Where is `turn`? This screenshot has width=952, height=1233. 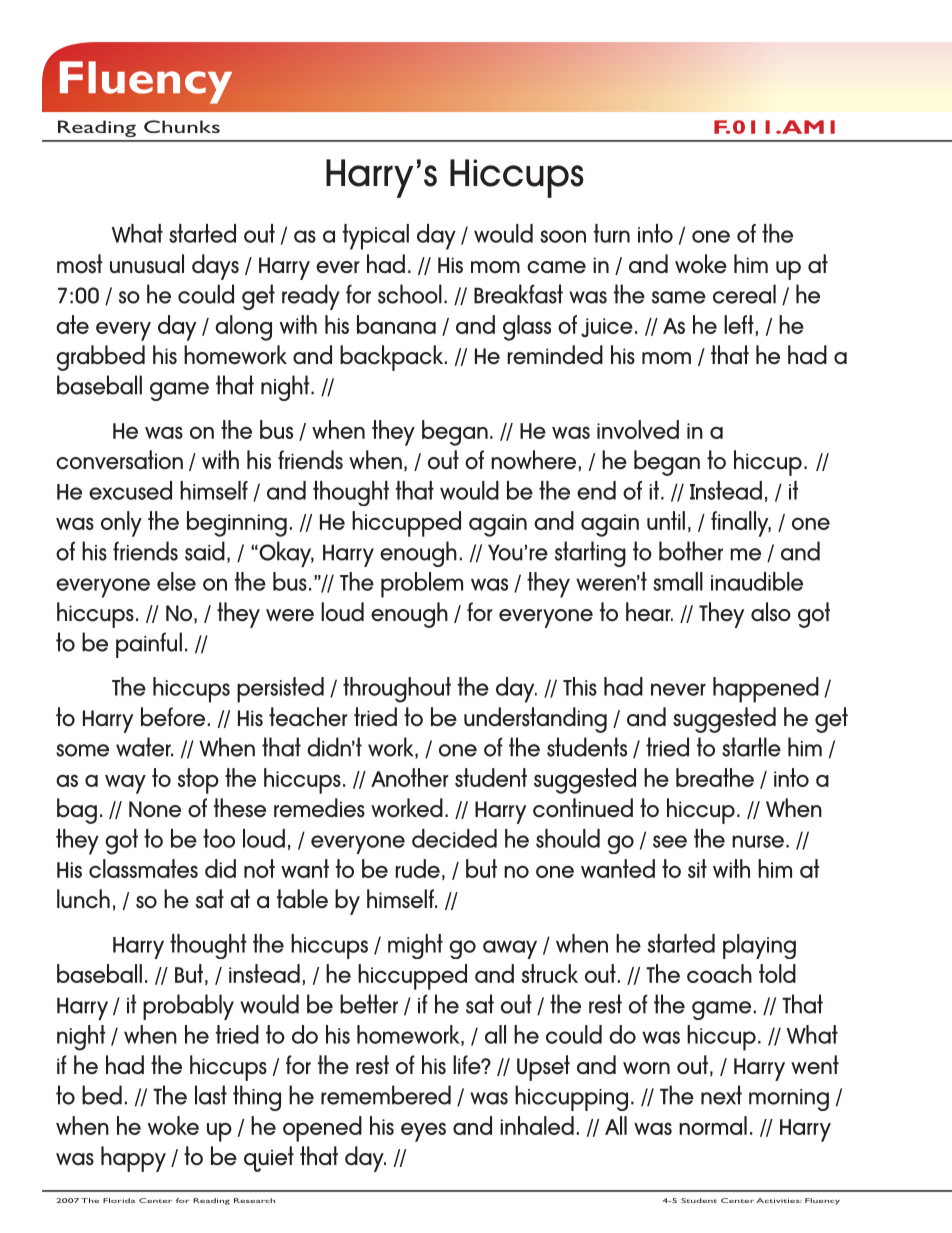
turn is located at coordinates (612, 233).
